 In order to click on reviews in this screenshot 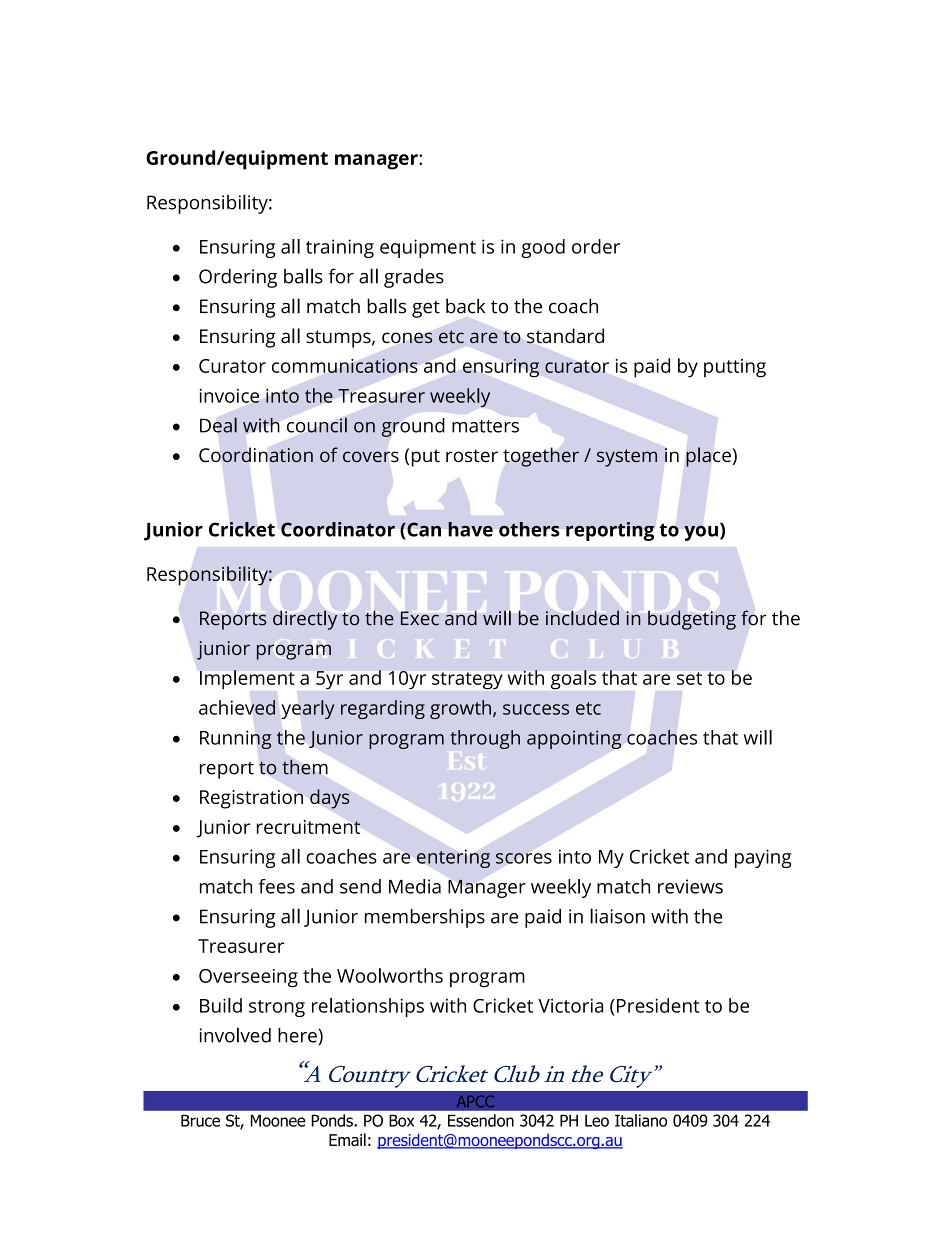, I will do `click(690, 886)`.
